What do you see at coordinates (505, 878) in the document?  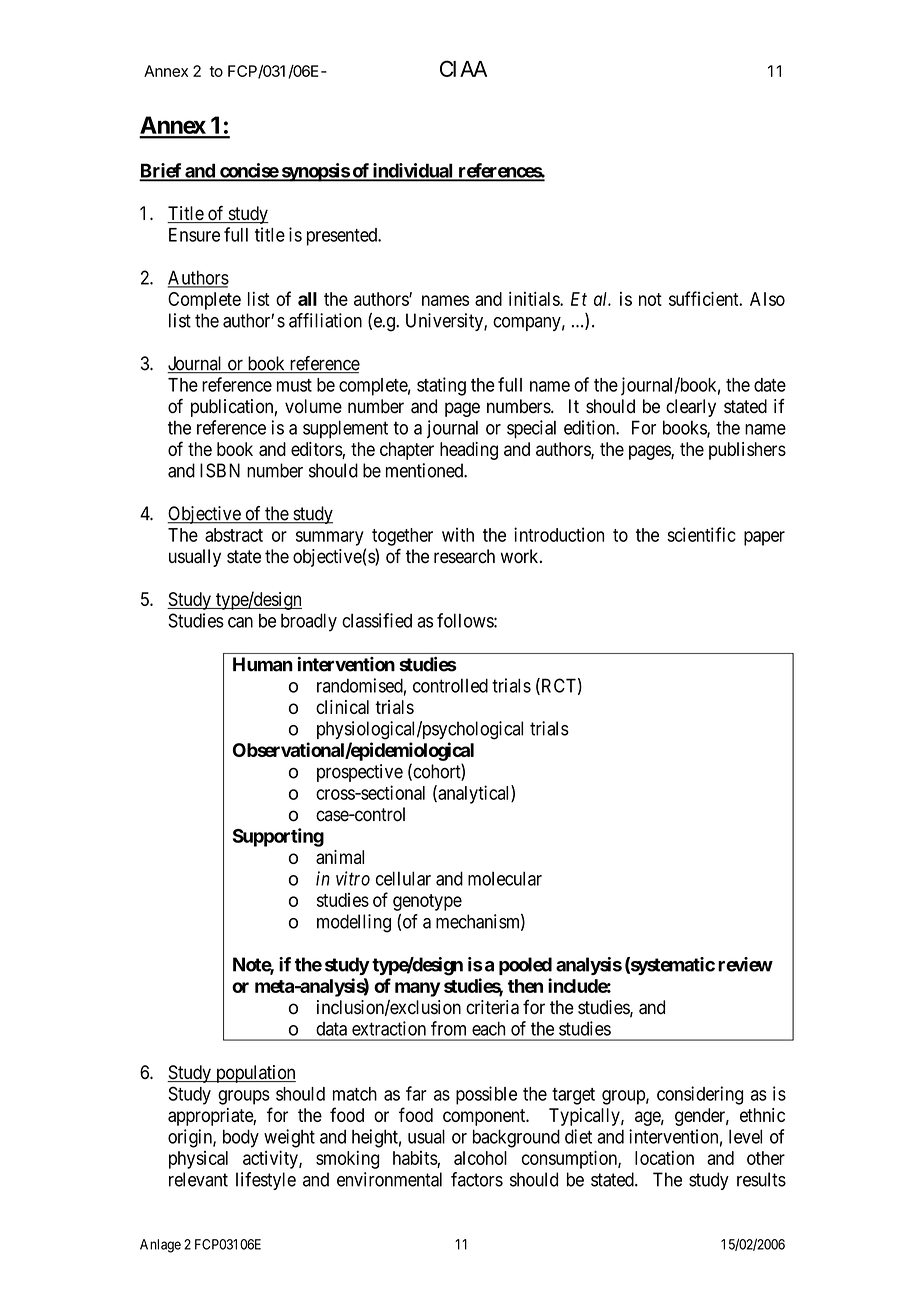 I see `molecular` at bounding box center [505, 878].
